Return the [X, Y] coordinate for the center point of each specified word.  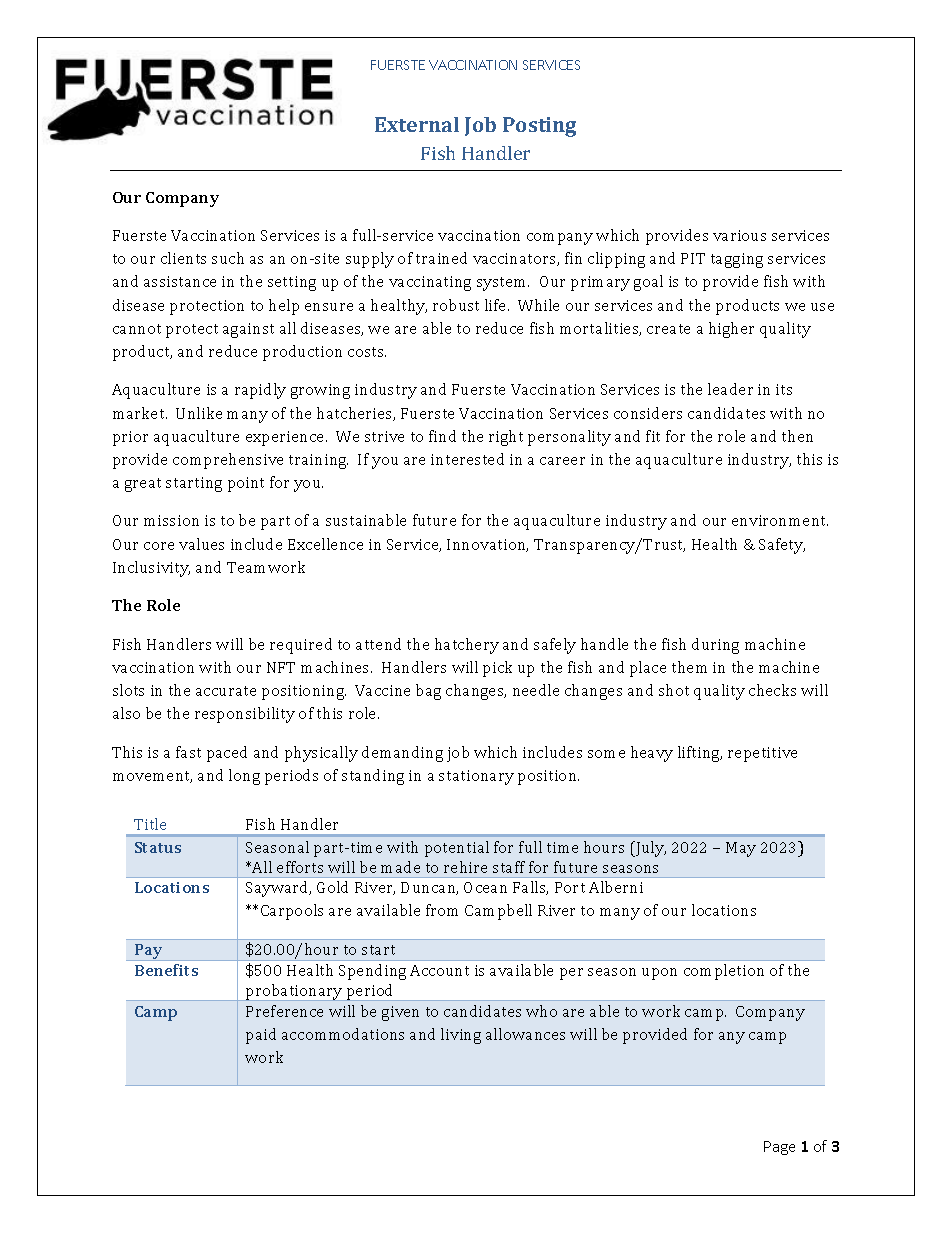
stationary [476, 777]
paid [261, 1036]
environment [780, 520]
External [417, 124]
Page [779, 1148]
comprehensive [228, 461]
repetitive [762, 754]
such [228, 258]
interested [467, 459]
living [461, 1036]
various [739, 235]
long [244, 777]
